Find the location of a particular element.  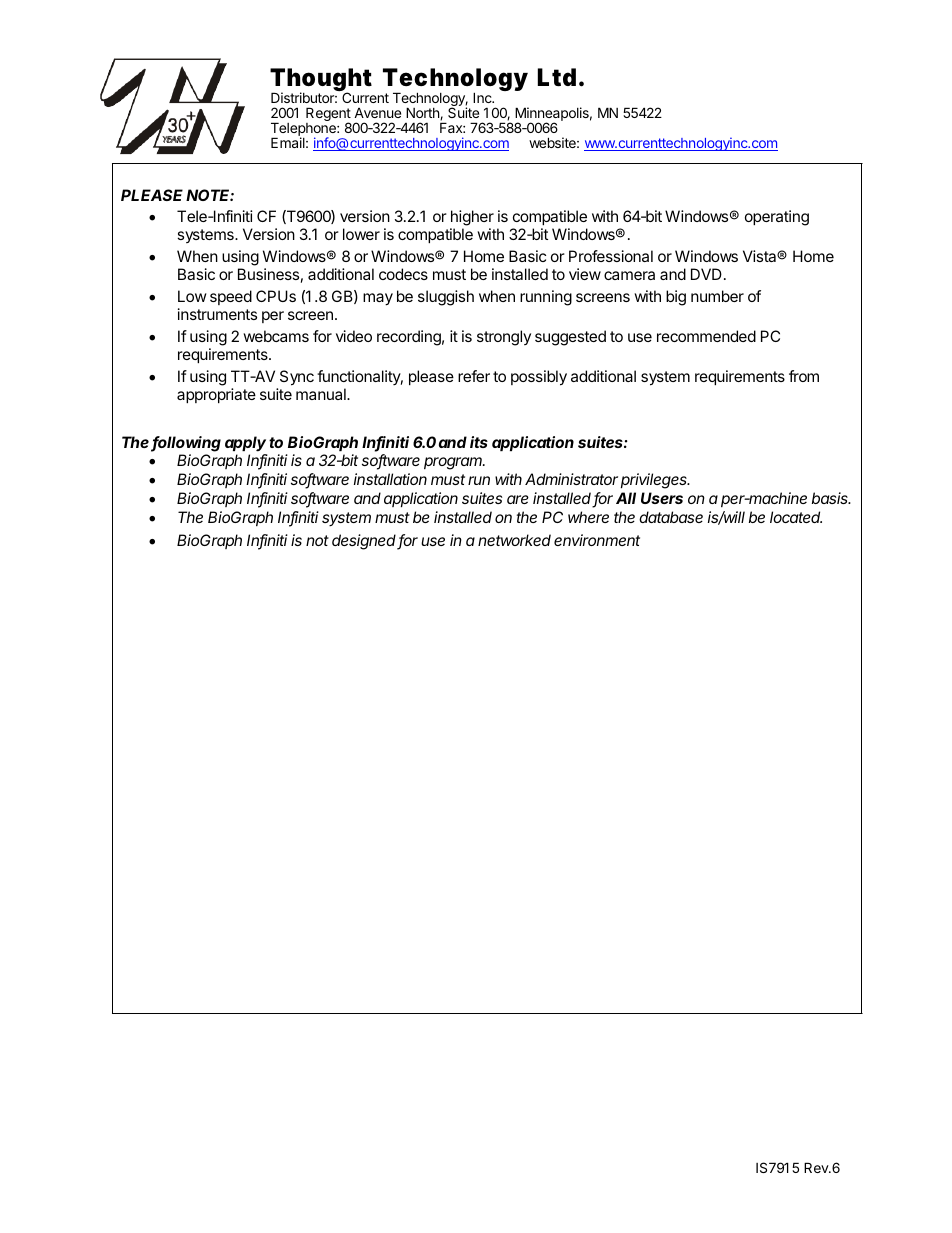

located is located at coordinates (796, 517).
